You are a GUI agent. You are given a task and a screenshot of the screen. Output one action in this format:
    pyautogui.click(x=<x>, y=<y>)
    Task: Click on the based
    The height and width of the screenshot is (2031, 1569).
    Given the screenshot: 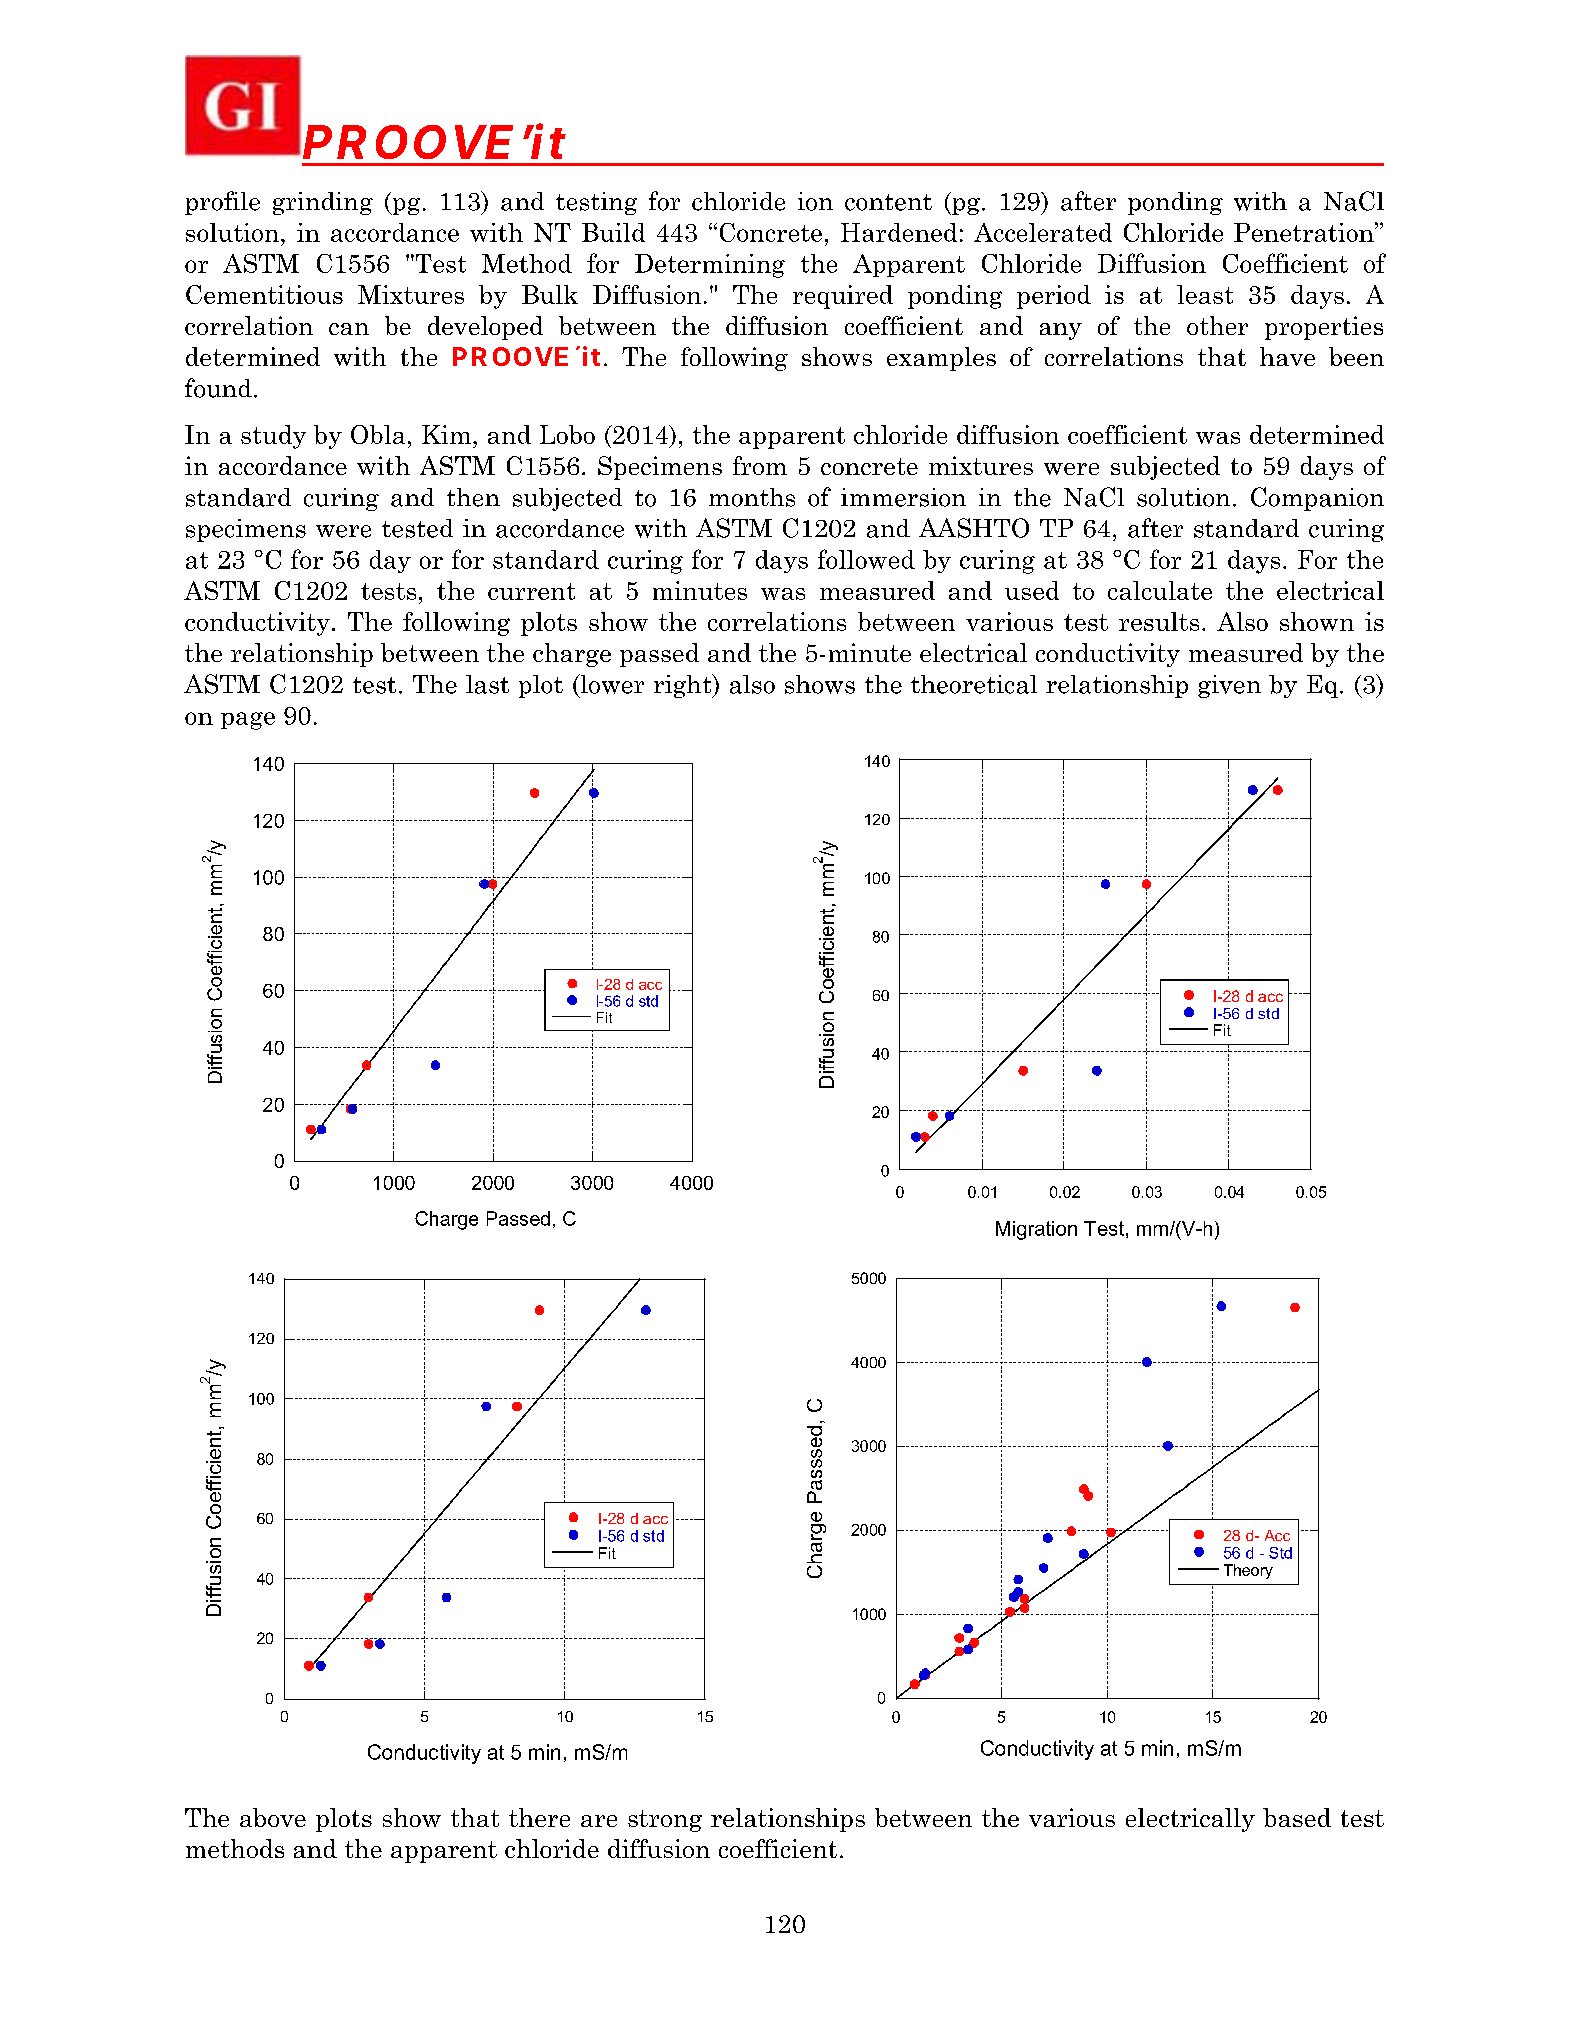 What is the action you would take?
    pyautogui.click(x=1297, y=1817)
